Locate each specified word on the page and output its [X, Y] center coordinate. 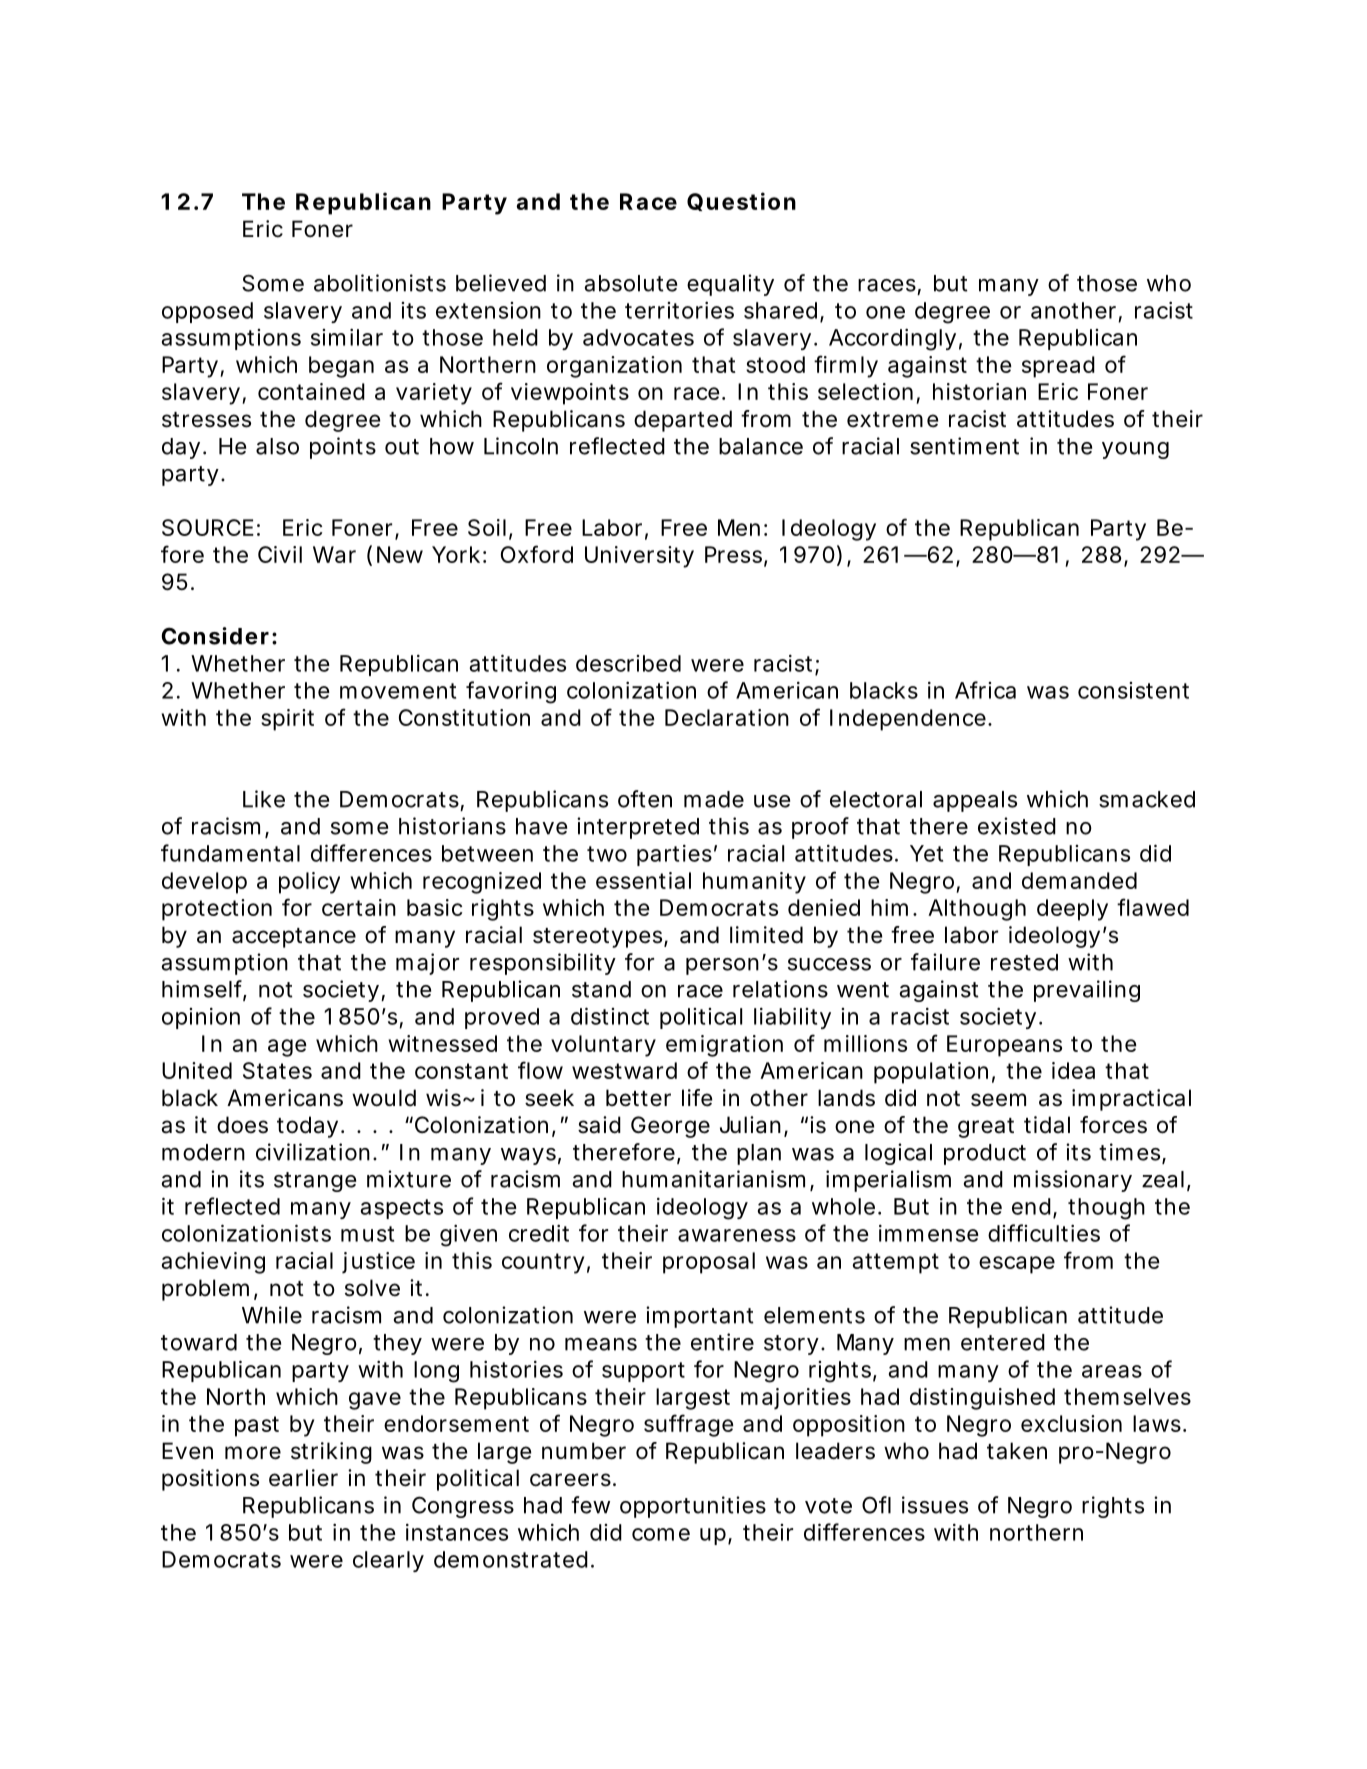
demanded [1079, 880]
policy [309, 883]
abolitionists [380, 283]
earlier [303, 1478]
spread [1058, 367]
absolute [631, 283]
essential [643, 880]
